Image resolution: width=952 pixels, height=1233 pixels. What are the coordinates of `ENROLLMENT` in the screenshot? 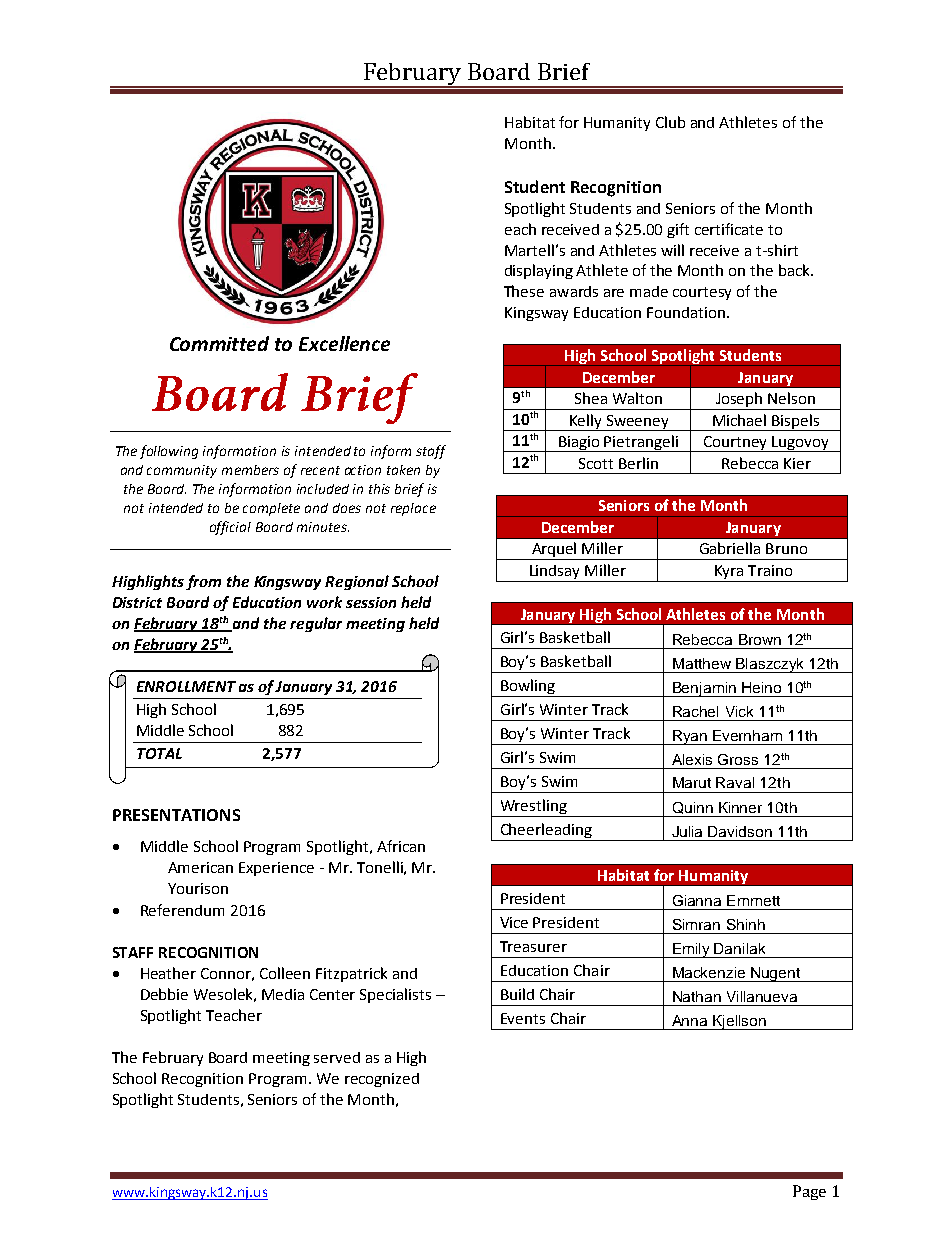 It's located at (186, 686).
